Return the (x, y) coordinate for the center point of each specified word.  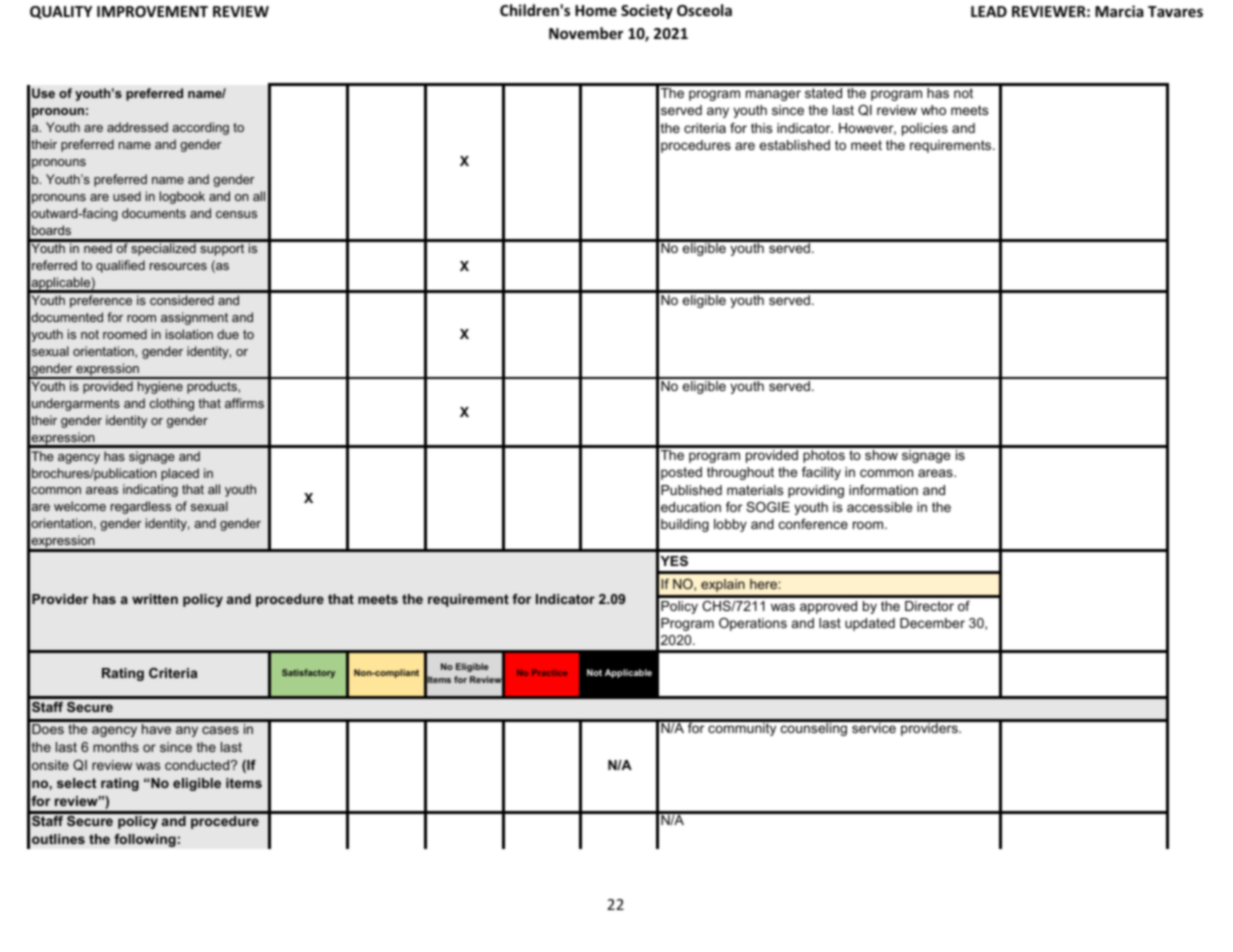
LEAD (989, 11)
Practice (549, 672)
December (932, 623)
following (145, 840)
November (586, 33)
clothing (172, 404)
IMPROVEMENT (152, 11)
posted (681, 473)
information (883, 490)
